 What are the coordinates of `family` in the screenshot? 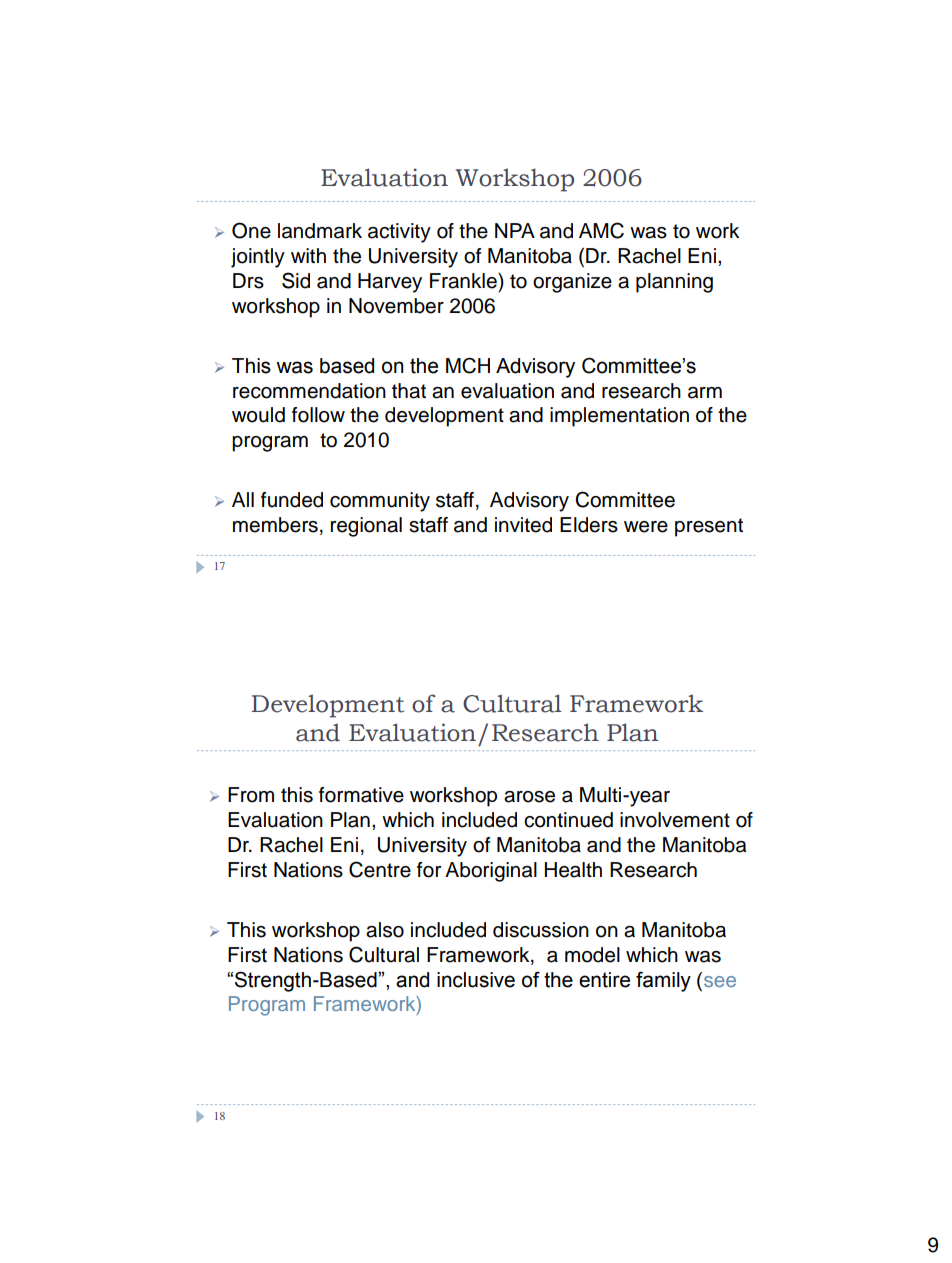 It's located at (663, 981).
